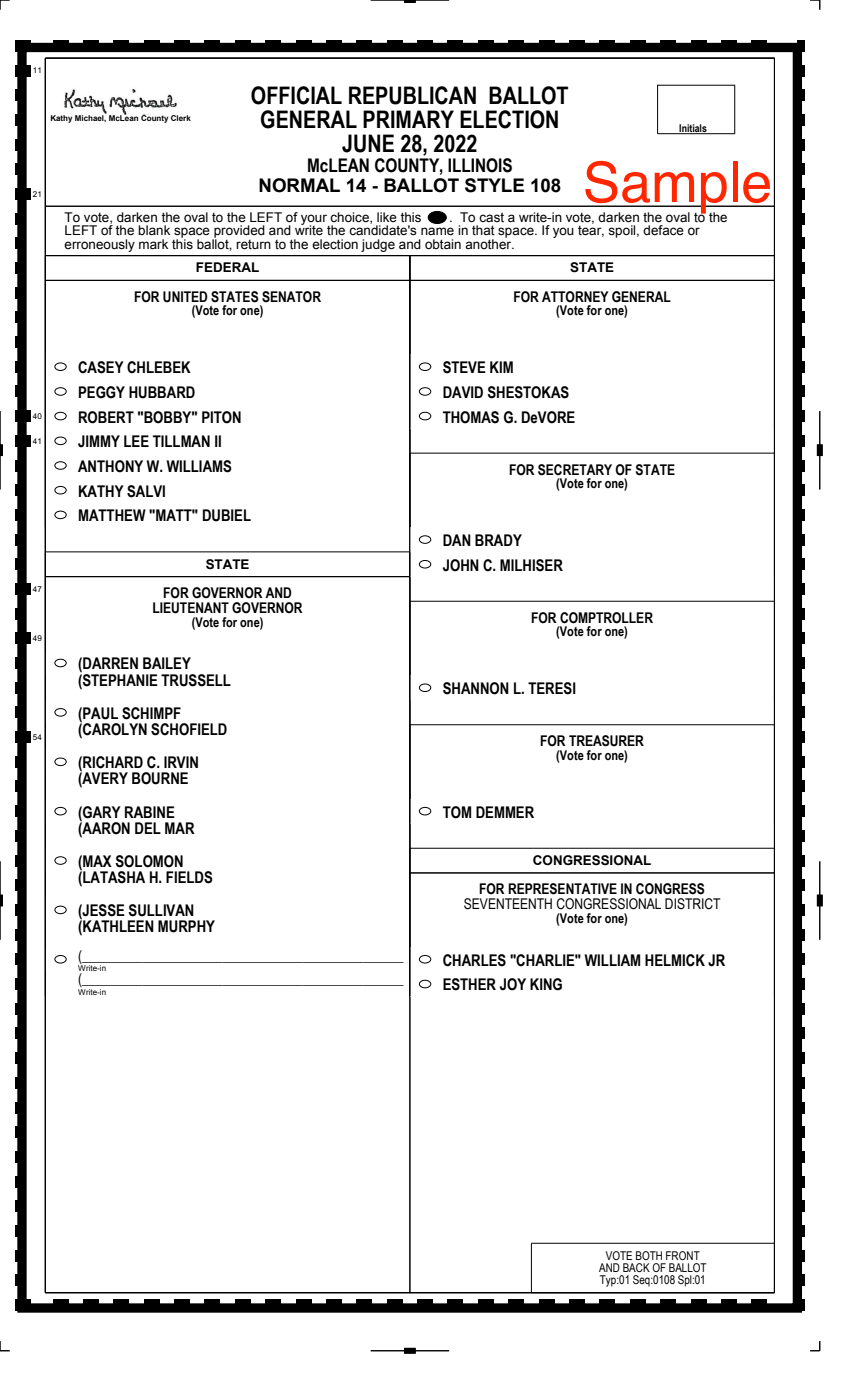 This page has height=1399, width=868. Describe the element at coordinates (181, 118) in the page. I see `Clerk` at that location.
